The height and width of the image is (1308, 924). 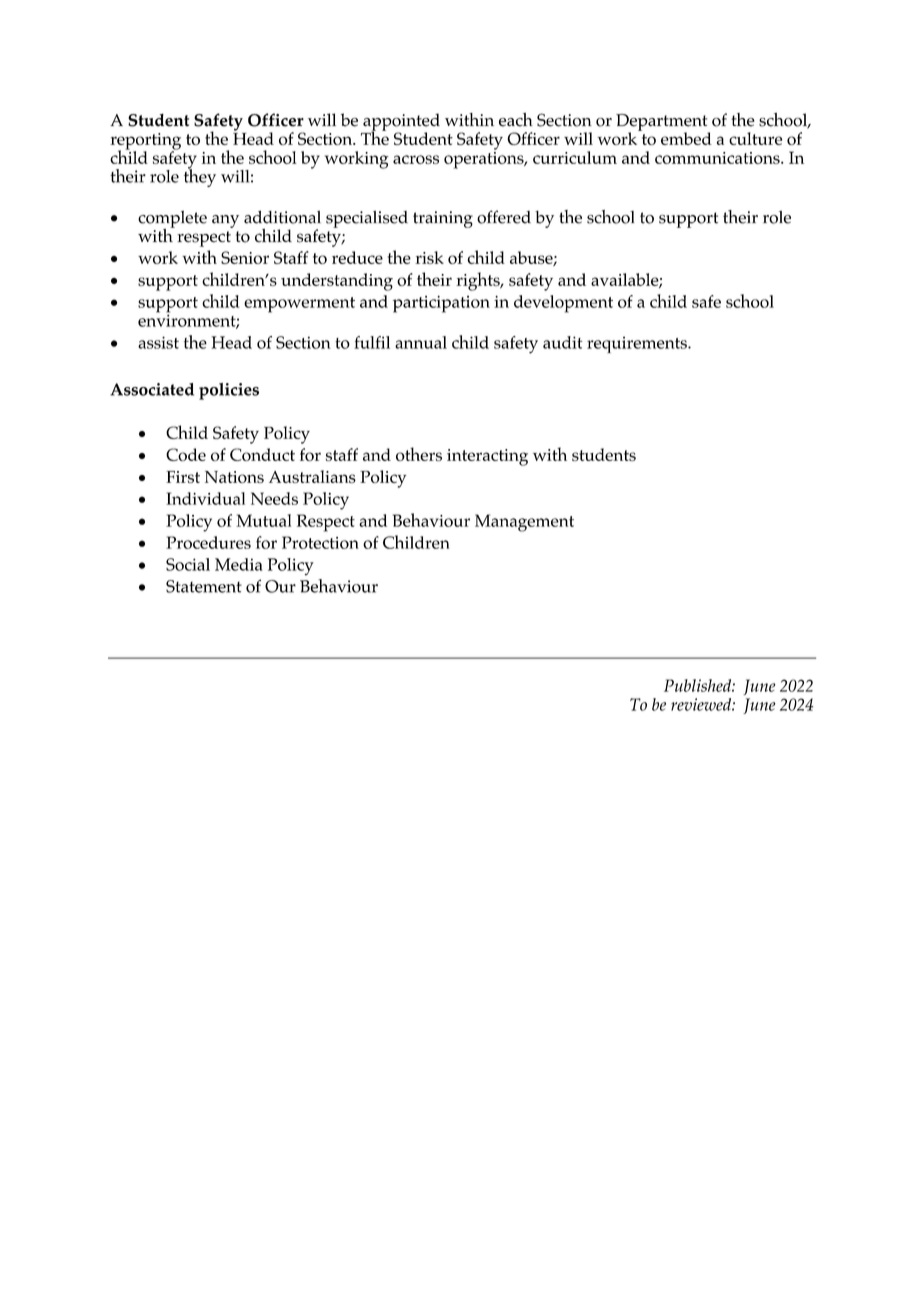 I want to click on assist, so click(x=158, y=342).
